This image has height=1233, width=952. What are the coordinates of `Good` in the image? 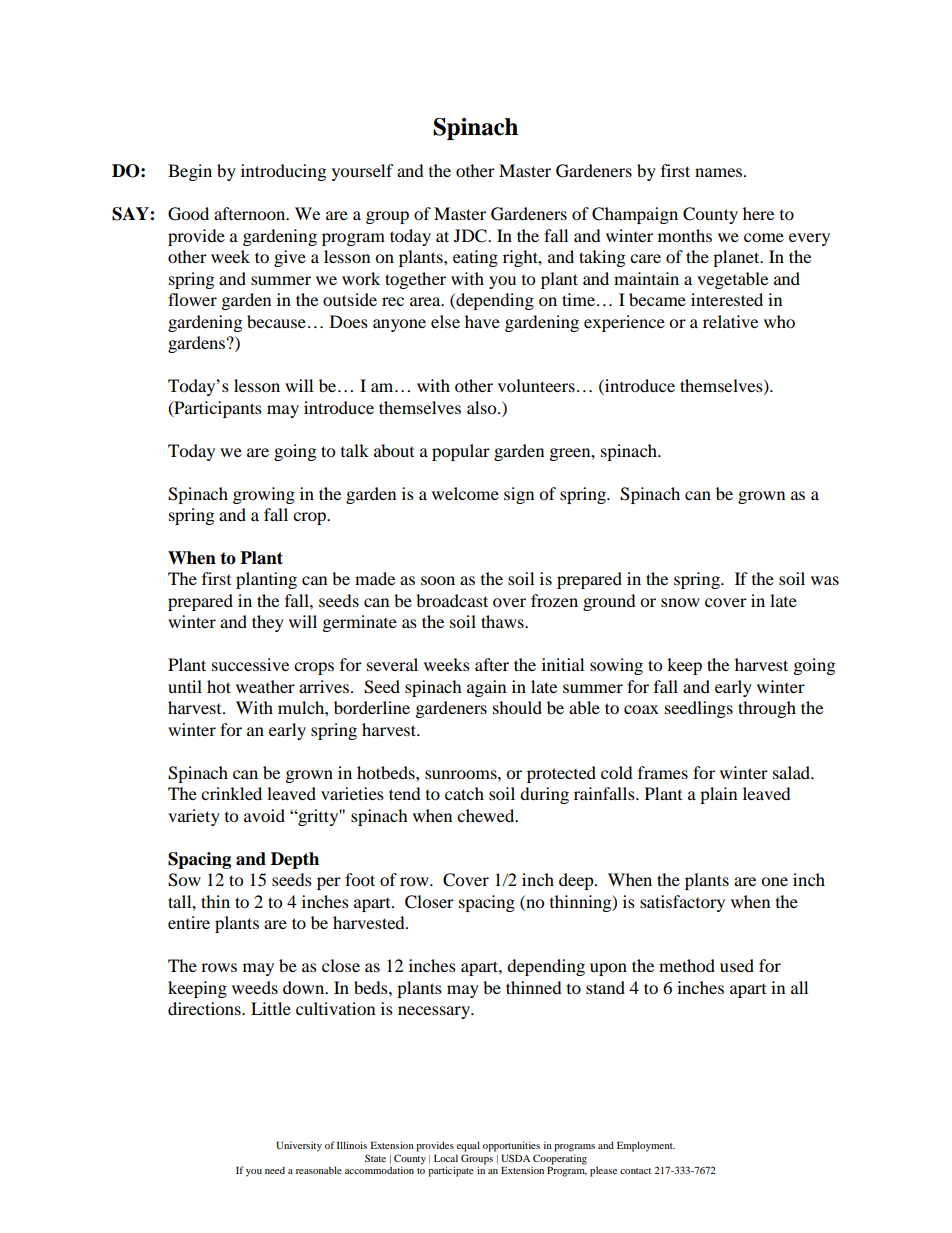 It's located at (188, 214).
